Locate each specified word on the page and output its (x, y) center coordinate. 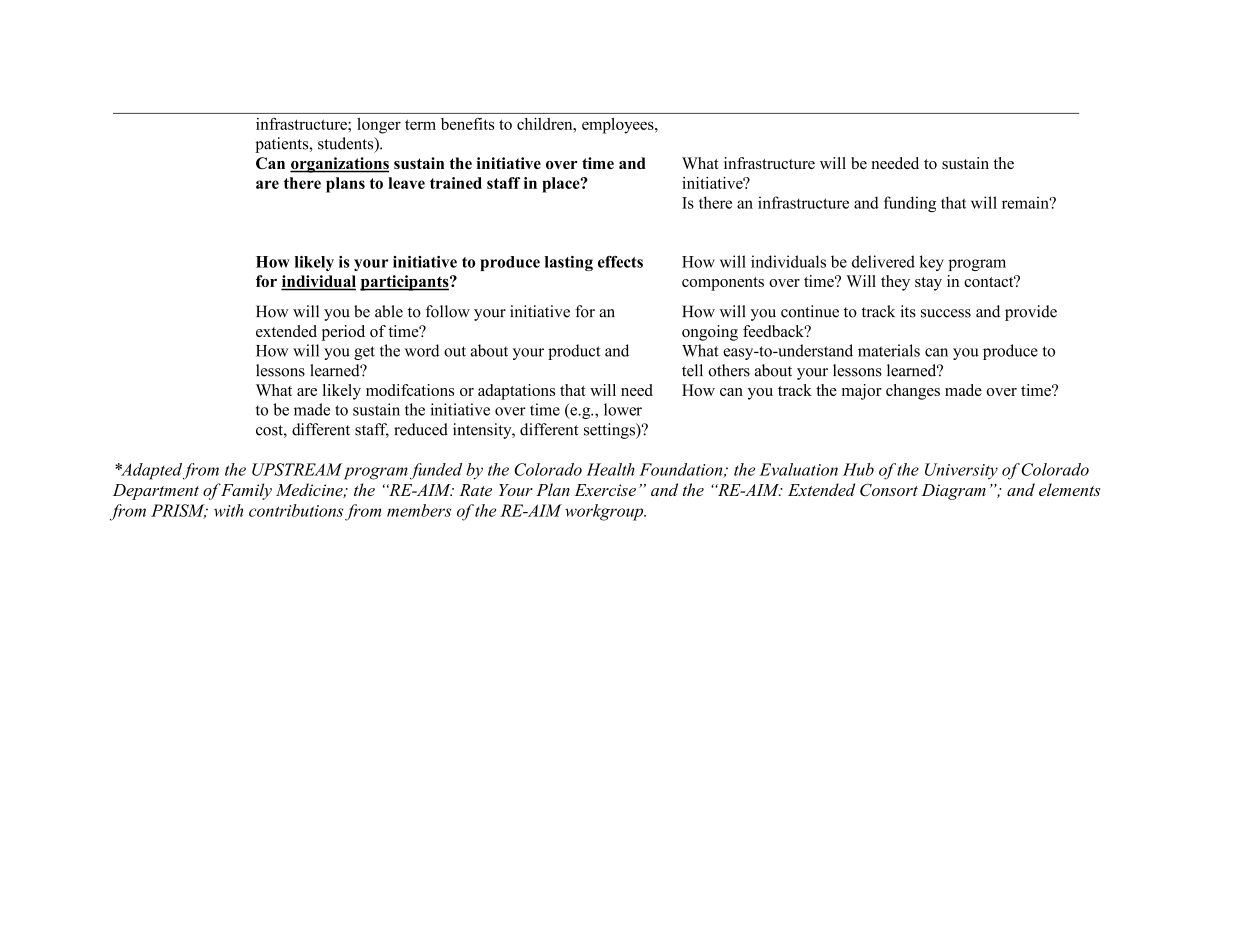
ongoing (710, 333)
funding (910, 204)
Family (246, 491)
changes (913, 392)
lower (623, 409)
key (932, 263)
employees (619, 126)
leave (406, 183)
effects (620, 262)
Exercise (605, 490)
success (946, 313)
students (347, 144)
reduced (421, 429)
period (343, 333)
